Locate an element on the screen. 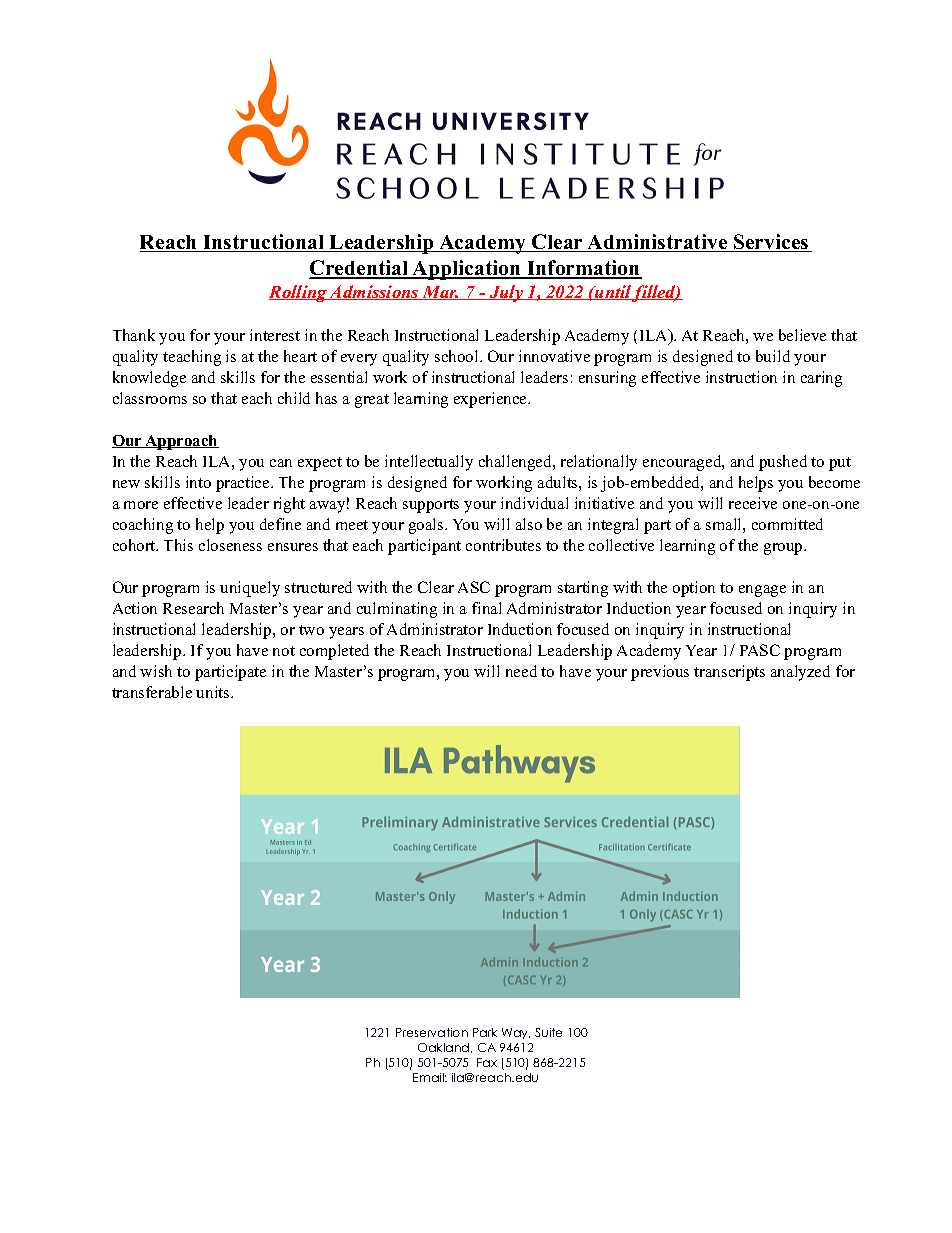 The width and height of the screenshot is (952, 1233). Application is located at coordinates (467, 270).
